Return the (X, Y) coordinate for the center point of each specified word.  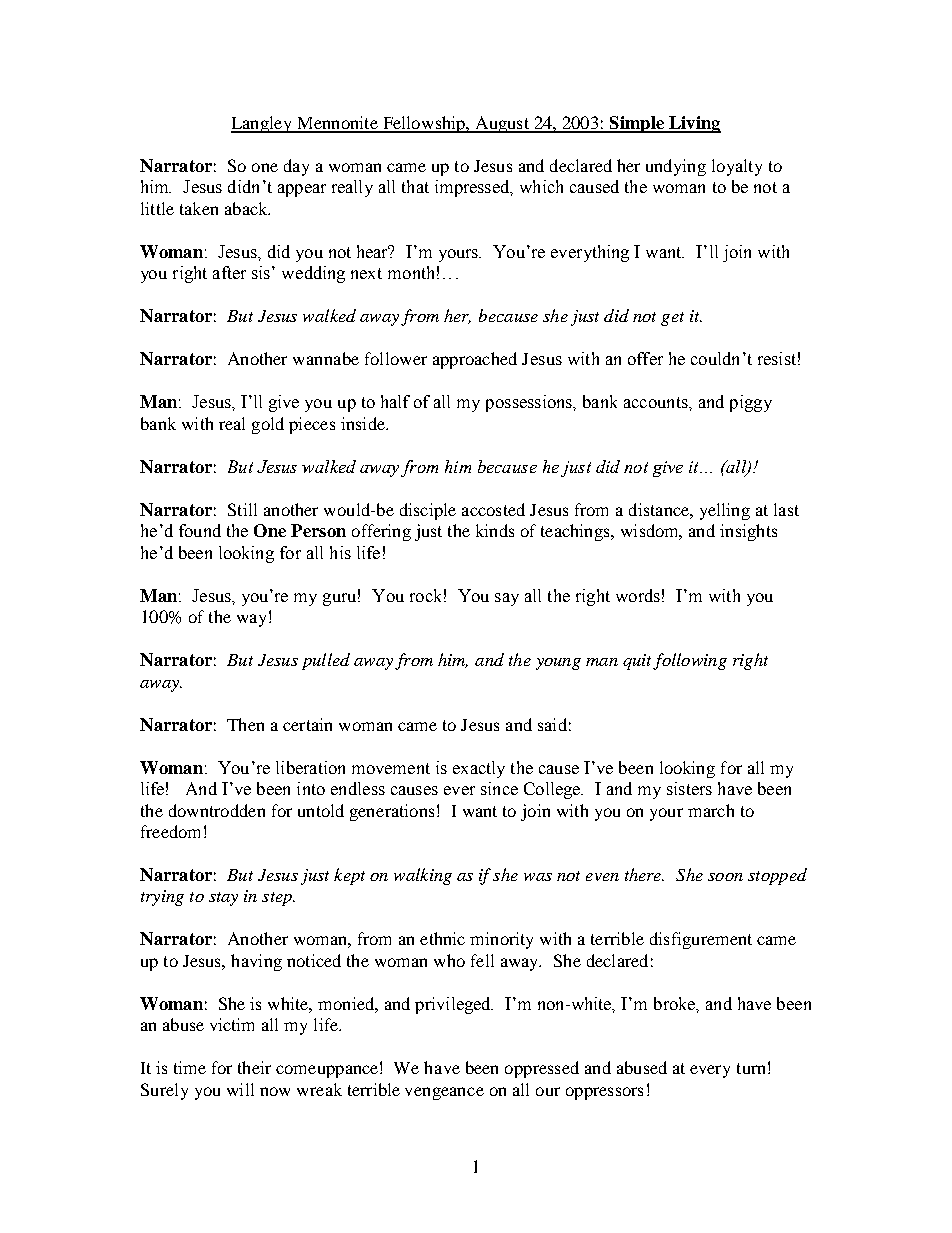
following (690, 661)
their (254, 1067)
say (507, 599)
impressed (473, 188)
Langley (263, 124)
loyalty (737, 167)
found (200, 530)
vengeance (444, 1093)
